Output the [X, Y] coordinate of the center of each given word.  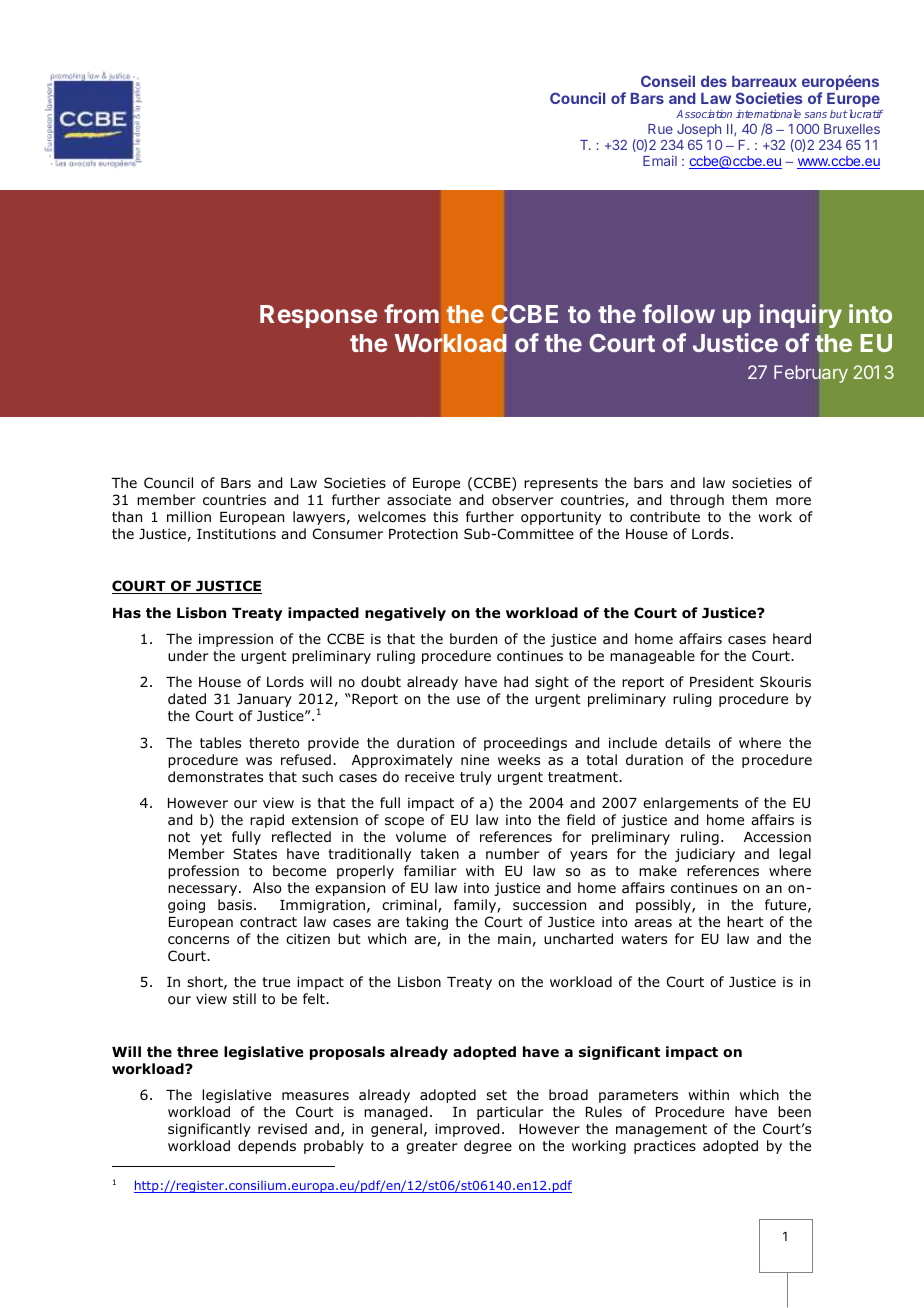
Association [704, 114]
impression [236, 640]
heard [792, 638]
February [811, 374]
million [189, 516]
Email [660, 160]
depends [267, 1147]
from [411, 313]
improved [467, 1130]
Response [319, 316]
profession [203, 872]
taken [439, 853]
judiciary [705, 855]
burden [473, 638]
